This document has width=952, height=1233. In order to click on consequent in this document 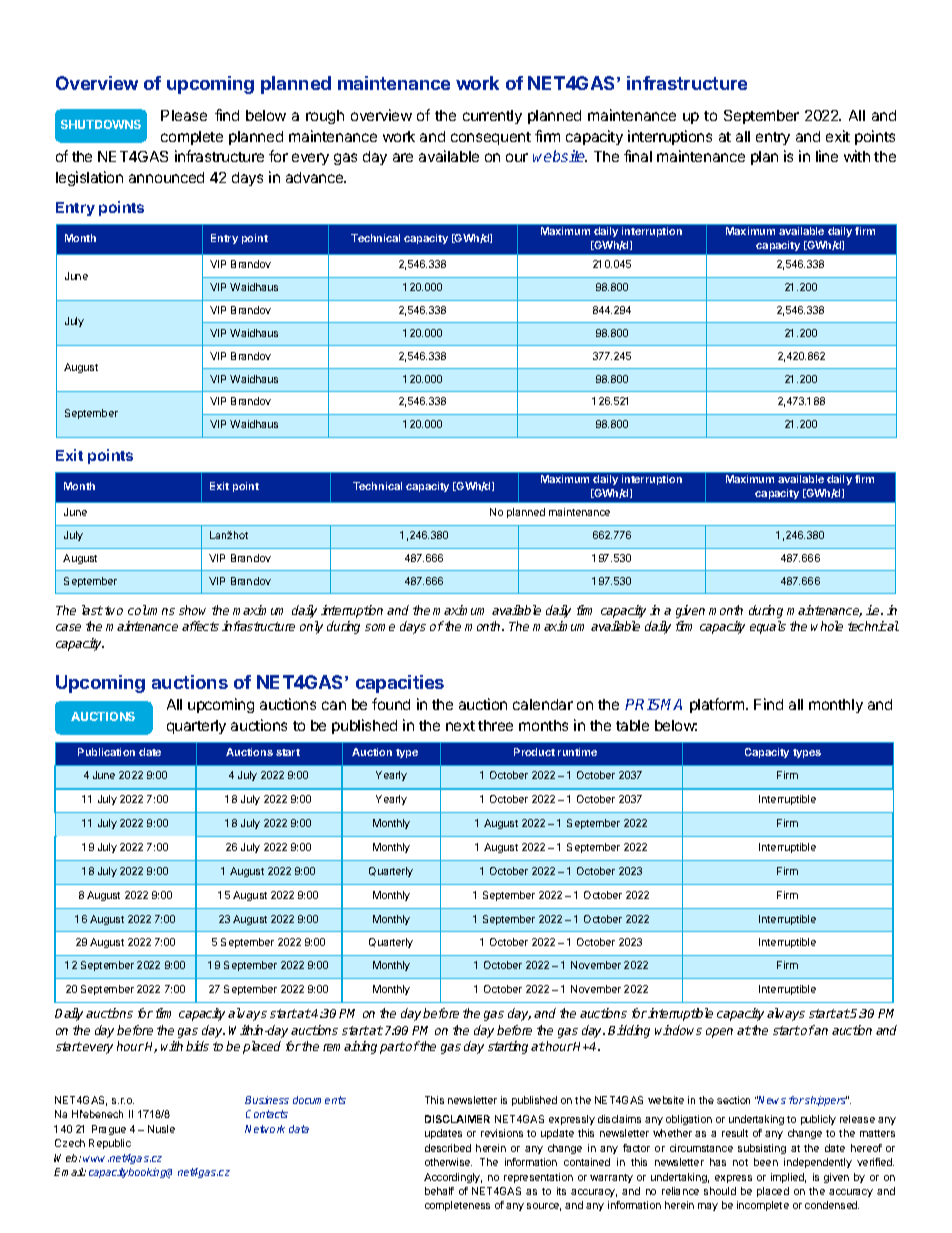, I will do `click(491, 138)`.
